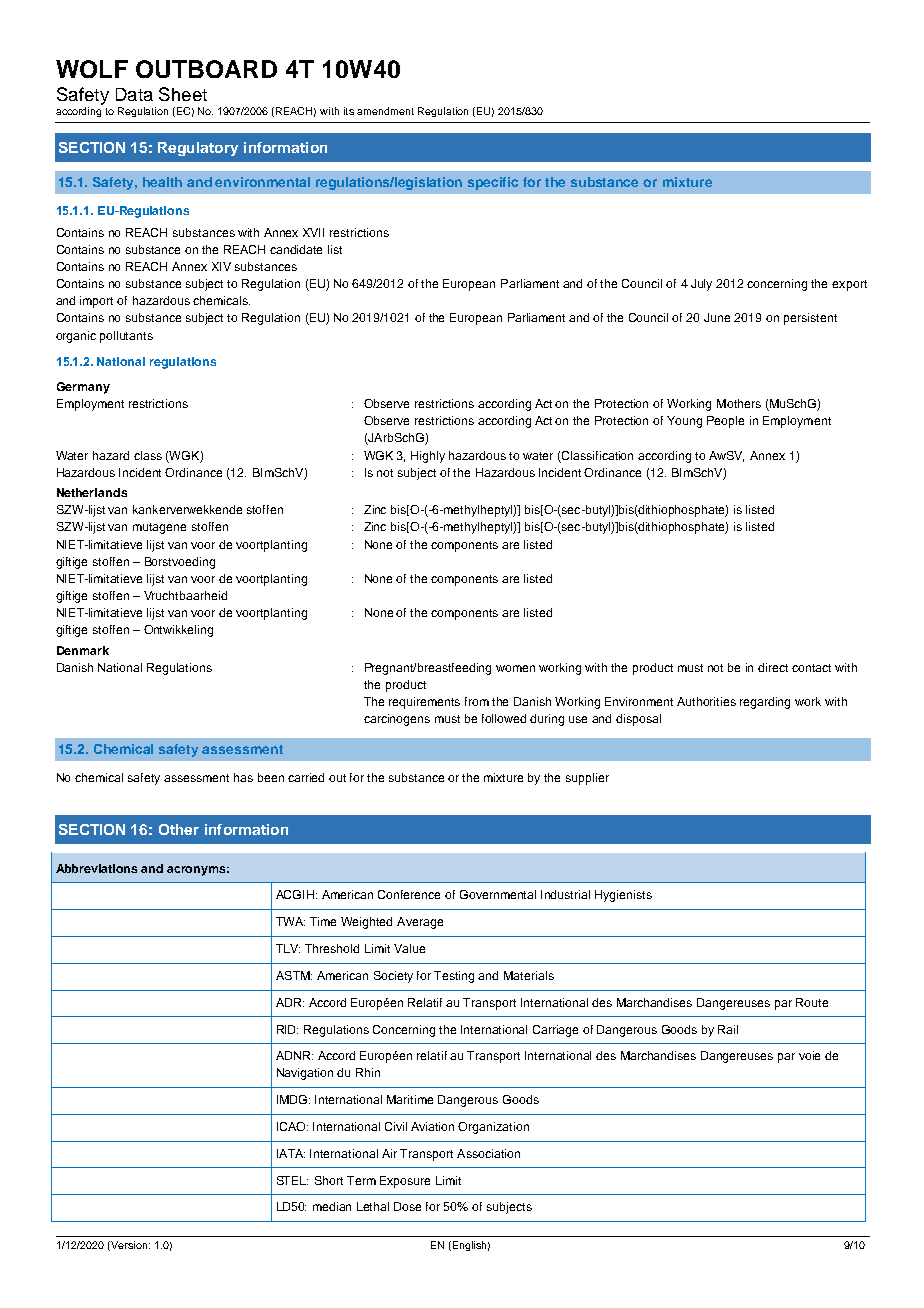 The image size is (924, 1308). I want to click on women, so click(515, 668).
